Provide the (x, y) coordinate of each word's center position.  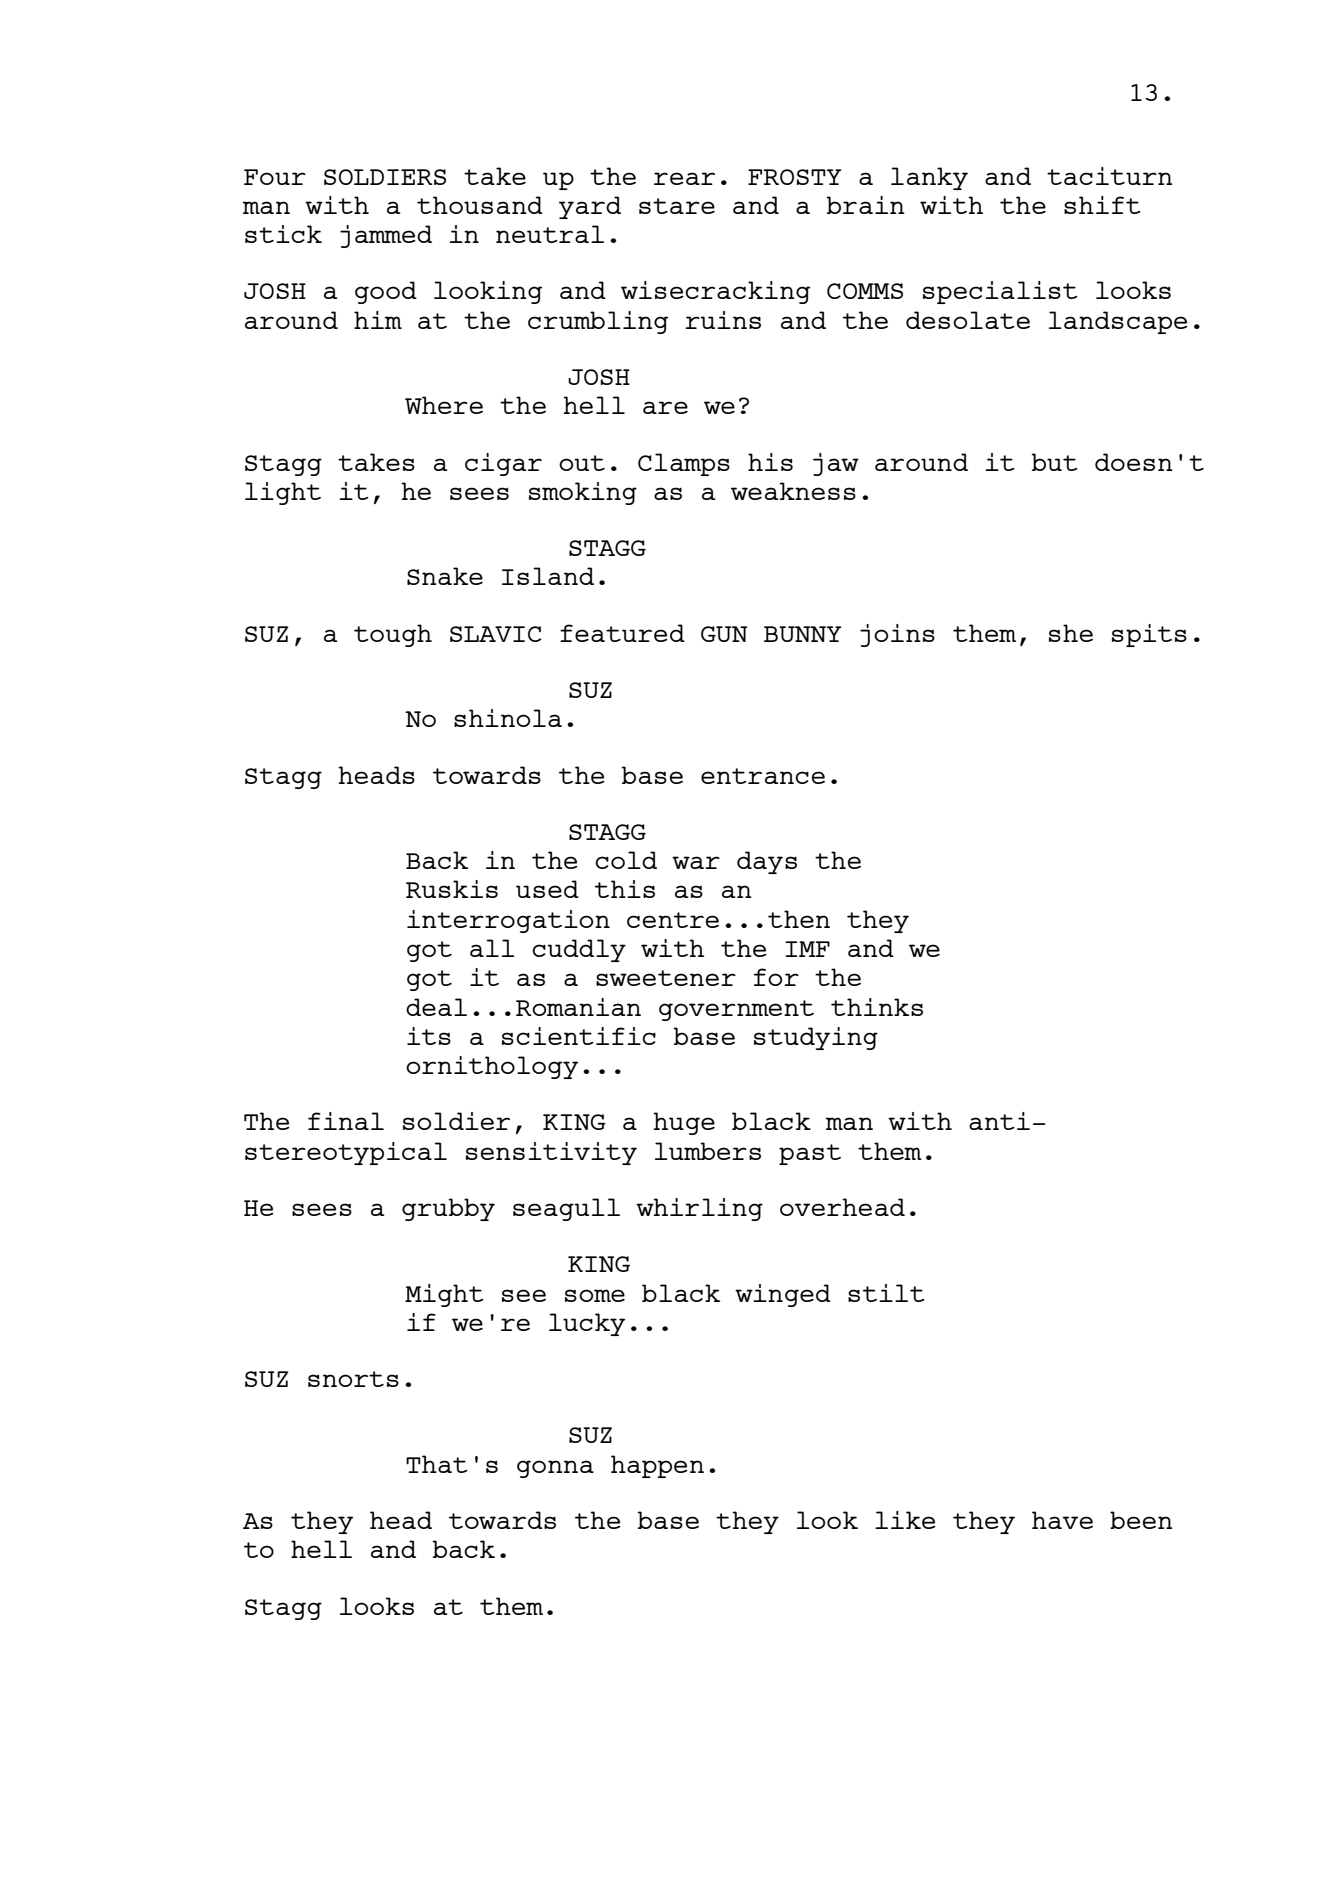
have (1062, 1520)
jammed (386, 236)
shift (1102, 205)
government (736, 1010)
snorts (353, 1379)
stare (677, 206)
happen (657, 1466)
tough (393, 635)
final (346, 1121)
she (1071, 633)
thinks (877, 1007)
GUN (724, 634)
